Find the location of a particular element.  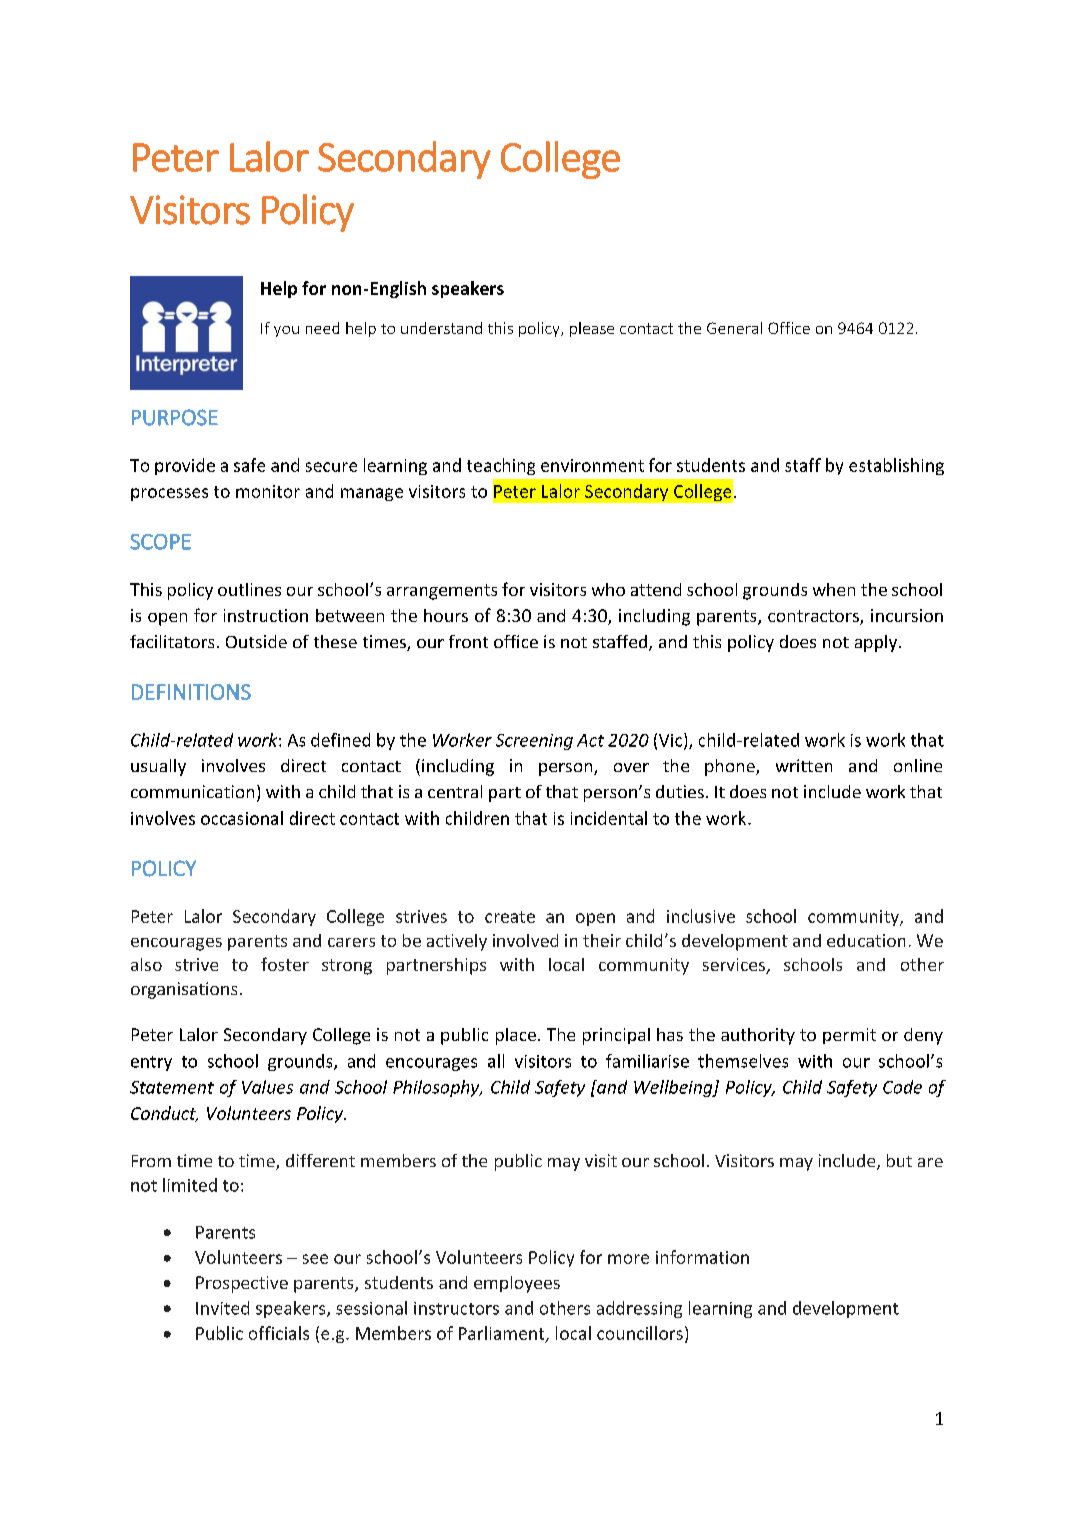

incidental is located at coordinates (609, 818).
